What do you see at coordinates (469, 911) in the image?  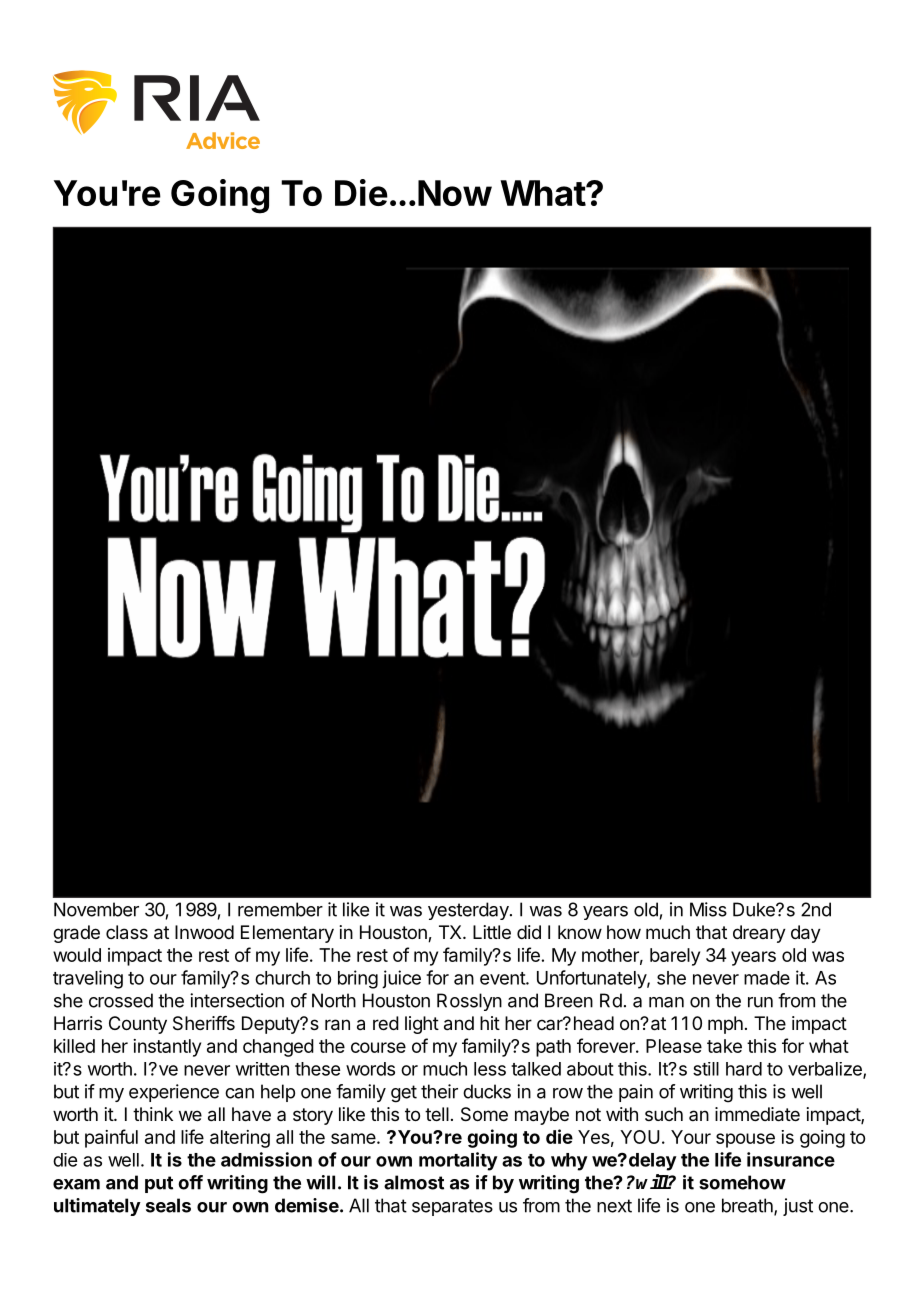 I see `yesterday` at bounding box center [469, 911].
